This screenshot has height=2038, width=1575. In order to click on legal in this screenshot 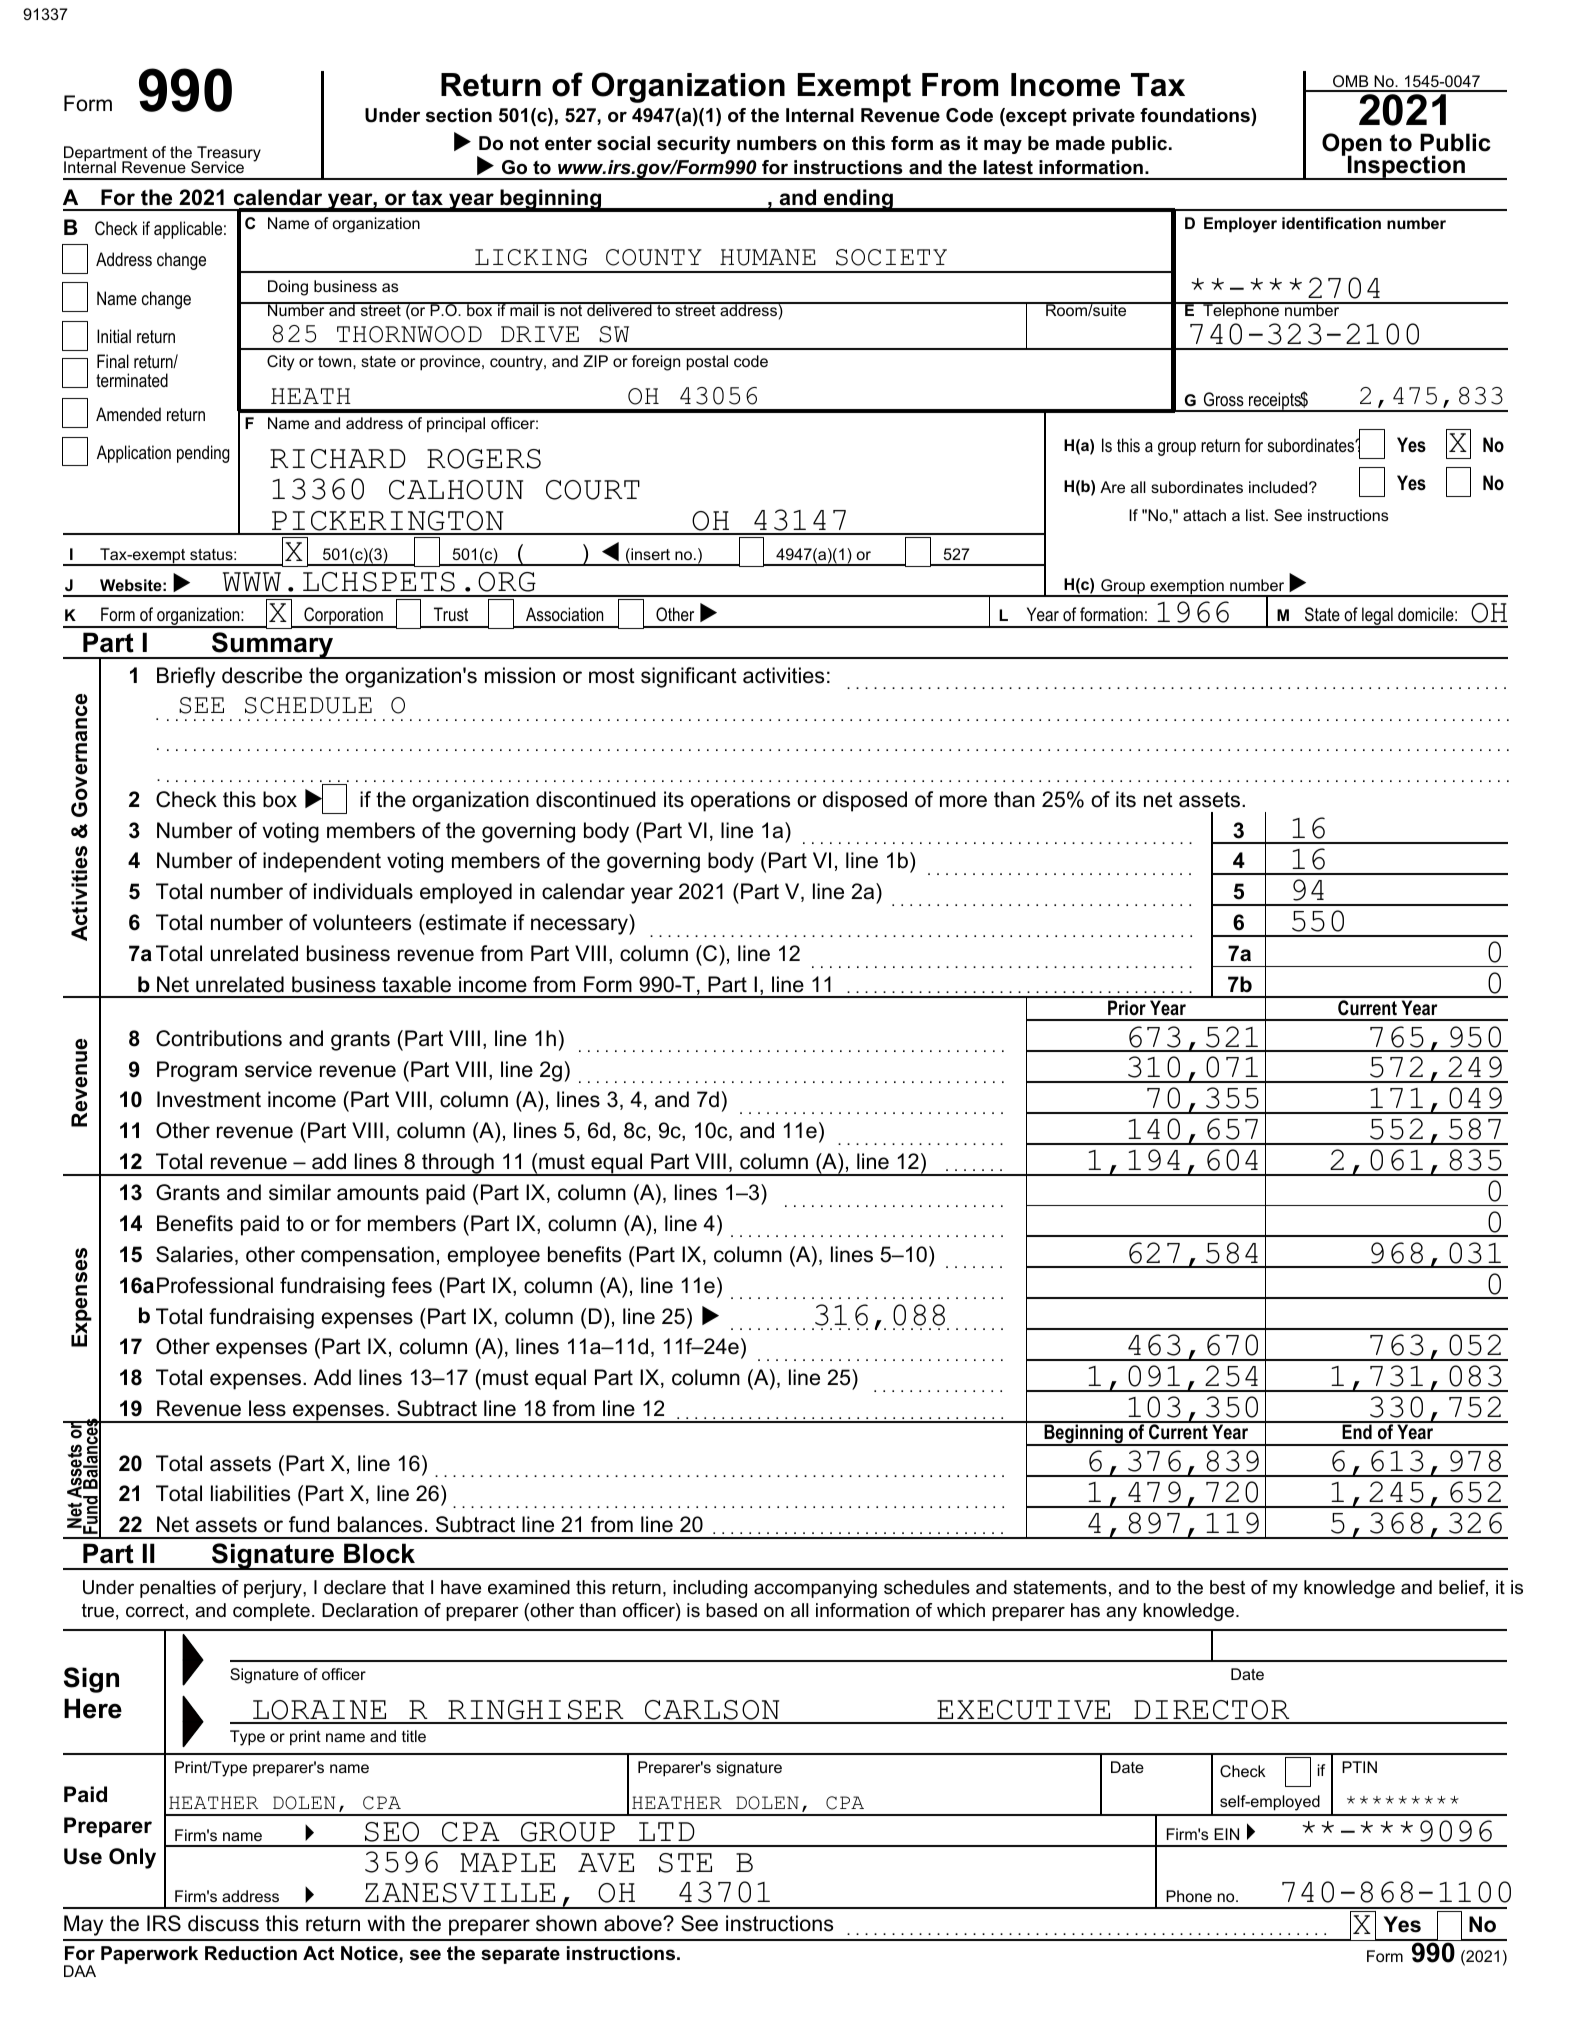, I will do `click(1377, 617)`.
